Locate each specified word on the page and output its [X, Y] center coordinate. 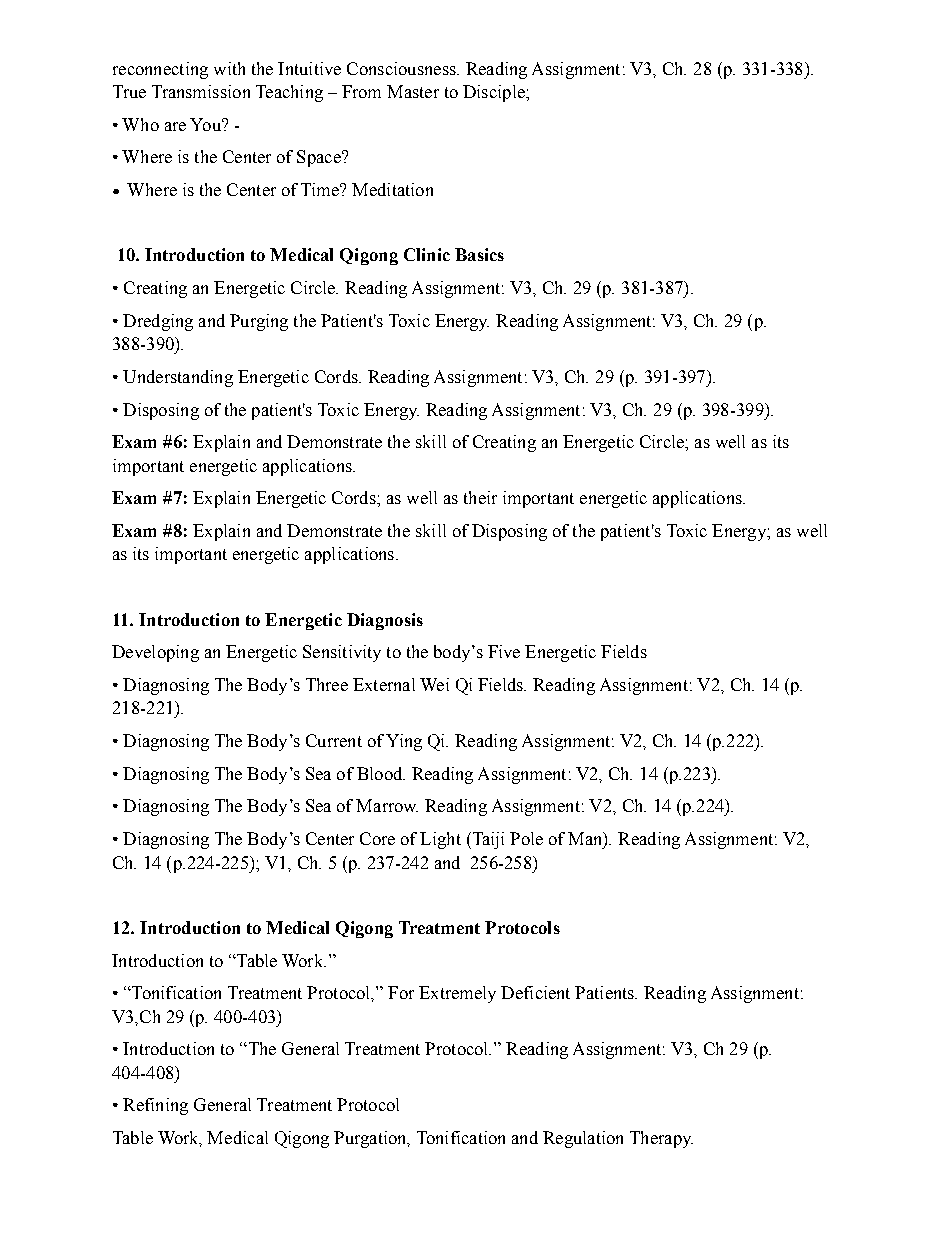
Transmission [201, 91]
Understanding [178, 378]
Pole [526, 838]
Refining [155, 1106]
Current [334, 740]
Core [377, 838]
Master [413, 91]
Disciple [495, 93]
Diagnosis [385, 621]
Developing [155, 653]
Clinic [427, 254]
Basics [479, 254]
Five [504, 651]
